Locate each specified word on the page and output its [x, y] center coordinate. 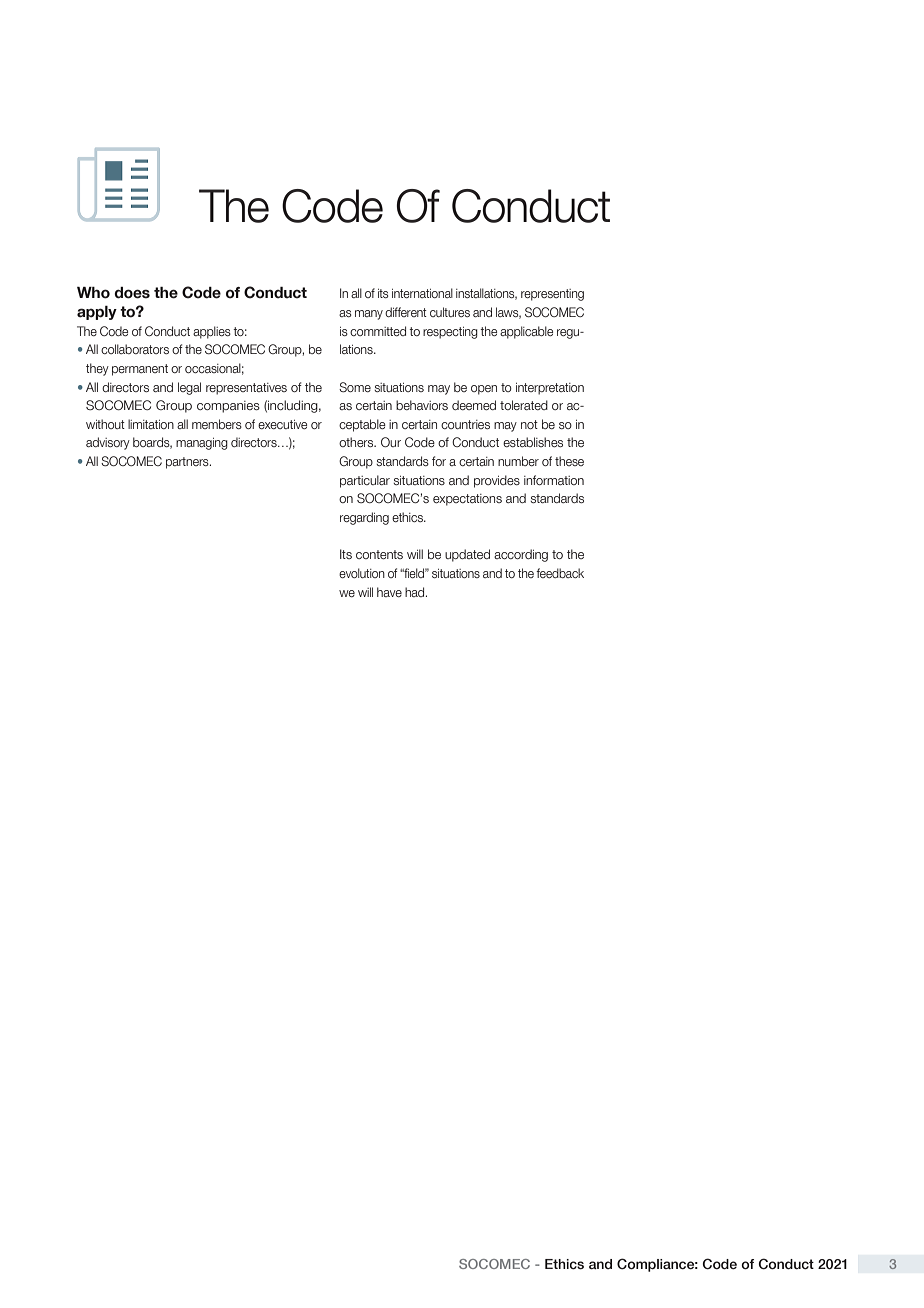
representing [552, 295]
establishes [533, 442]
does [132, 293]
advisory [108, 443]
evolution [362, 573]
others [357, 442]
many [369, 315]
